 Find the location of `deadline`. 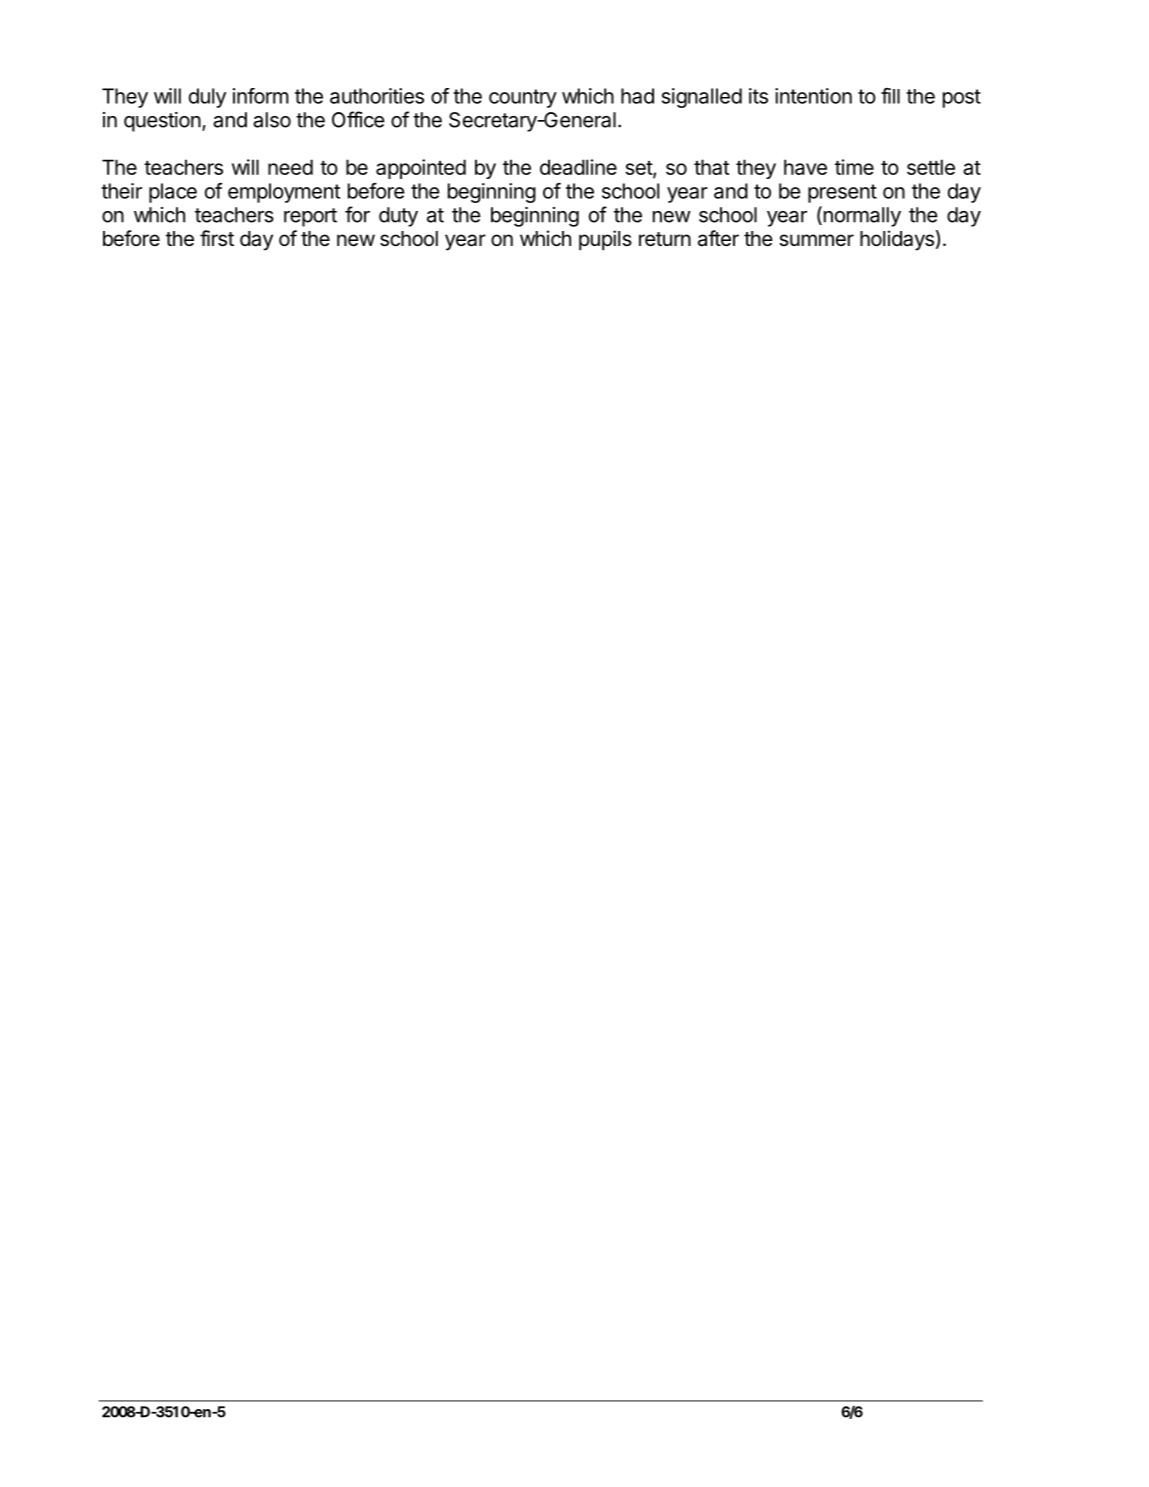

deadline is located at coordinates (578, 167).
